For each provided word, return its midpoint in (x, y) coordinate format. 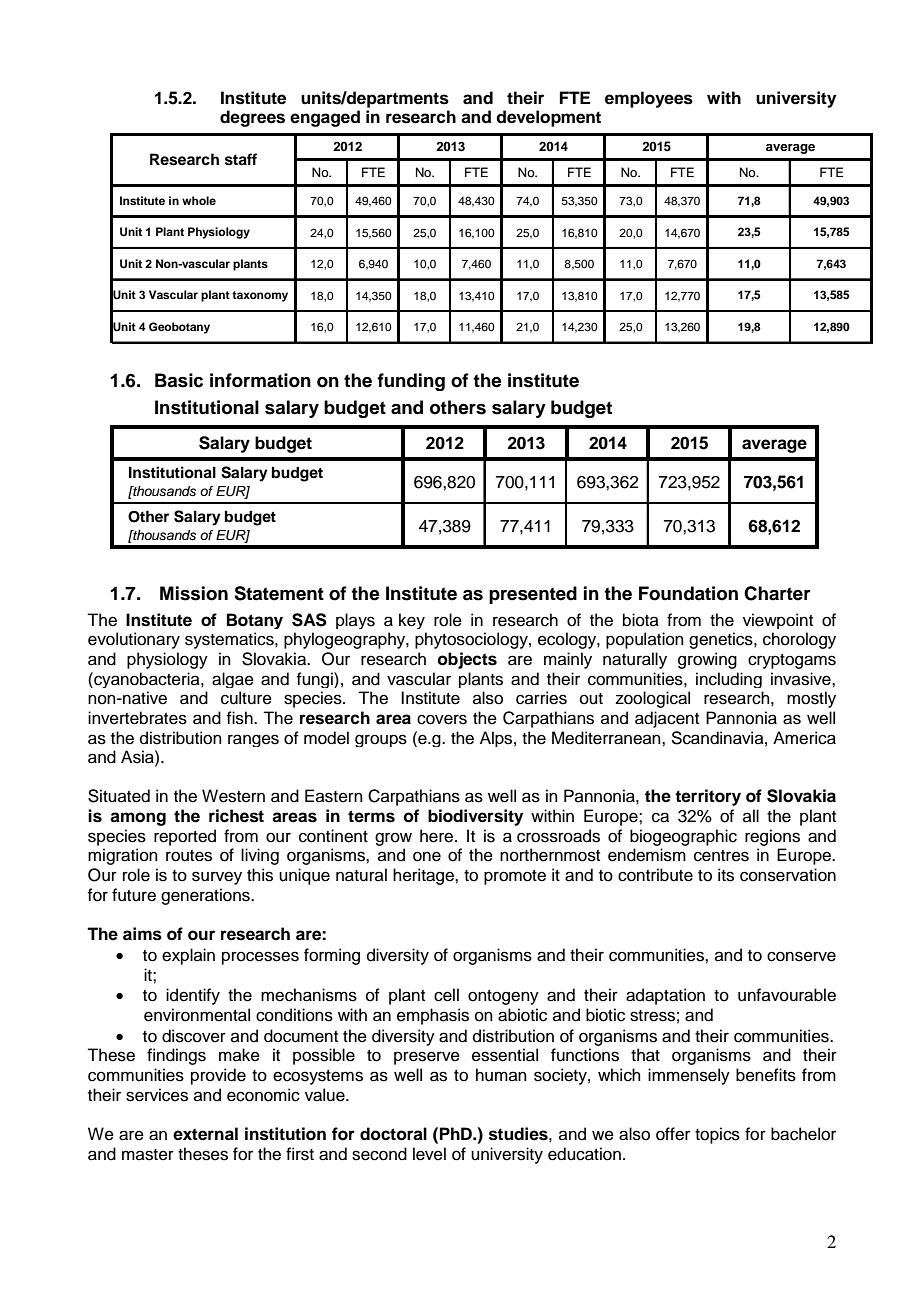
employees (649, 99)
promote (515, 877)
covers (442, 719)
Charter (777, 593)
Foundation (688, 593)
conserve (801, 956)
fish (240, 718)
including (729, 680)
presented (533, 595)
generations (206, 896)
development (548, 118)
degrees (252, 118)
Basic (179, 380)
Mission (194, 593)
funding (411, 382)
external (205, 1134)
